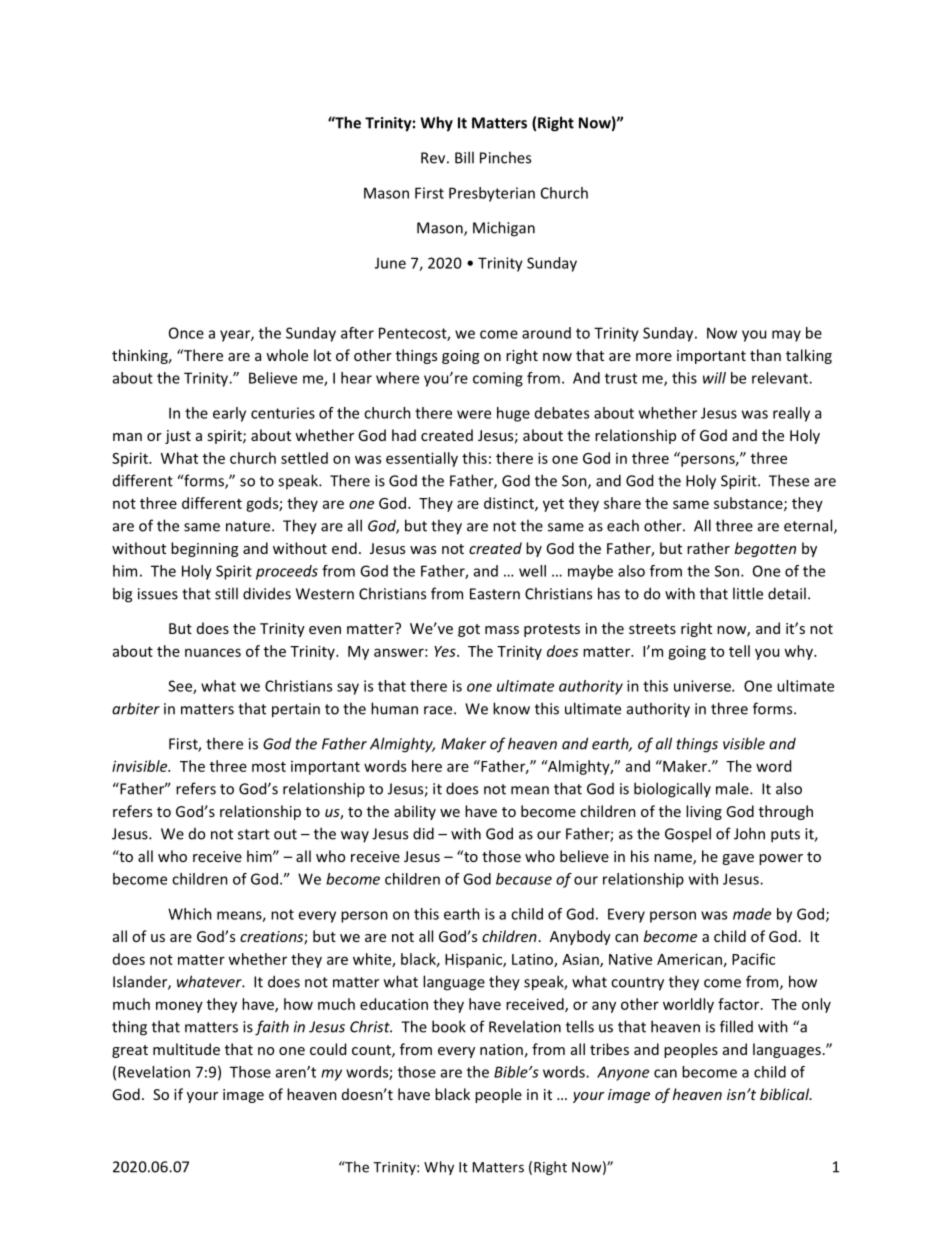 The height and width of the screenshot is (1233, 952). Describe the element at coordinates (492, 194) in the screenshot. I see `Presbyterian` at that location.
